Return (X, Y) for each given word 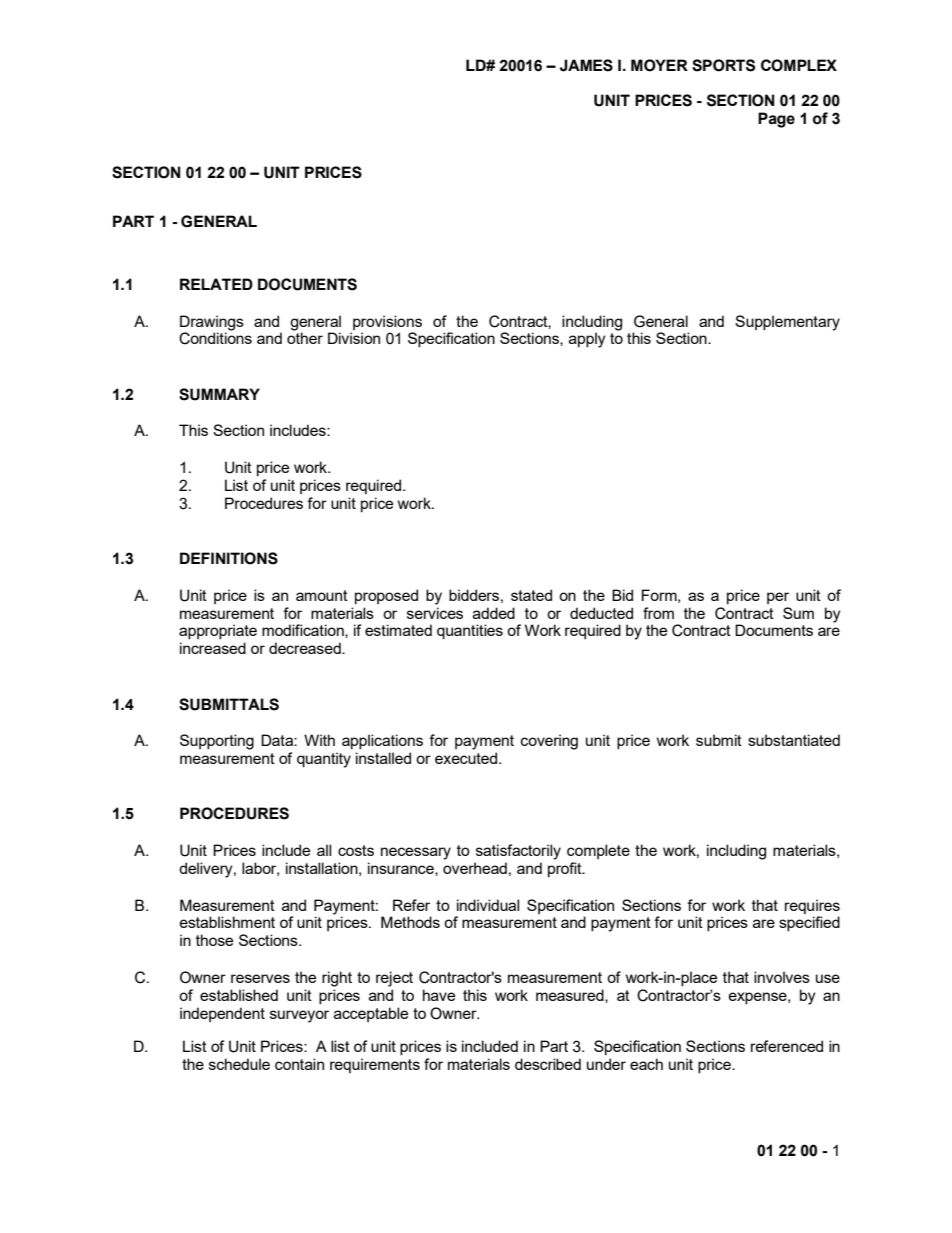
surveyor (299, 1016)
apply (587, 340)
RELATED (216, 284)
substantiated (794, 740)
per (778, 598)
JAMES (586, 65)
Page (776, 120)
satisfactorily (518, 852)
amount (322, 595)
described (548, 1064)
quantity (324, 760)
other (305, 338)
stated (531, 595)
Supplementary (787, 323)
